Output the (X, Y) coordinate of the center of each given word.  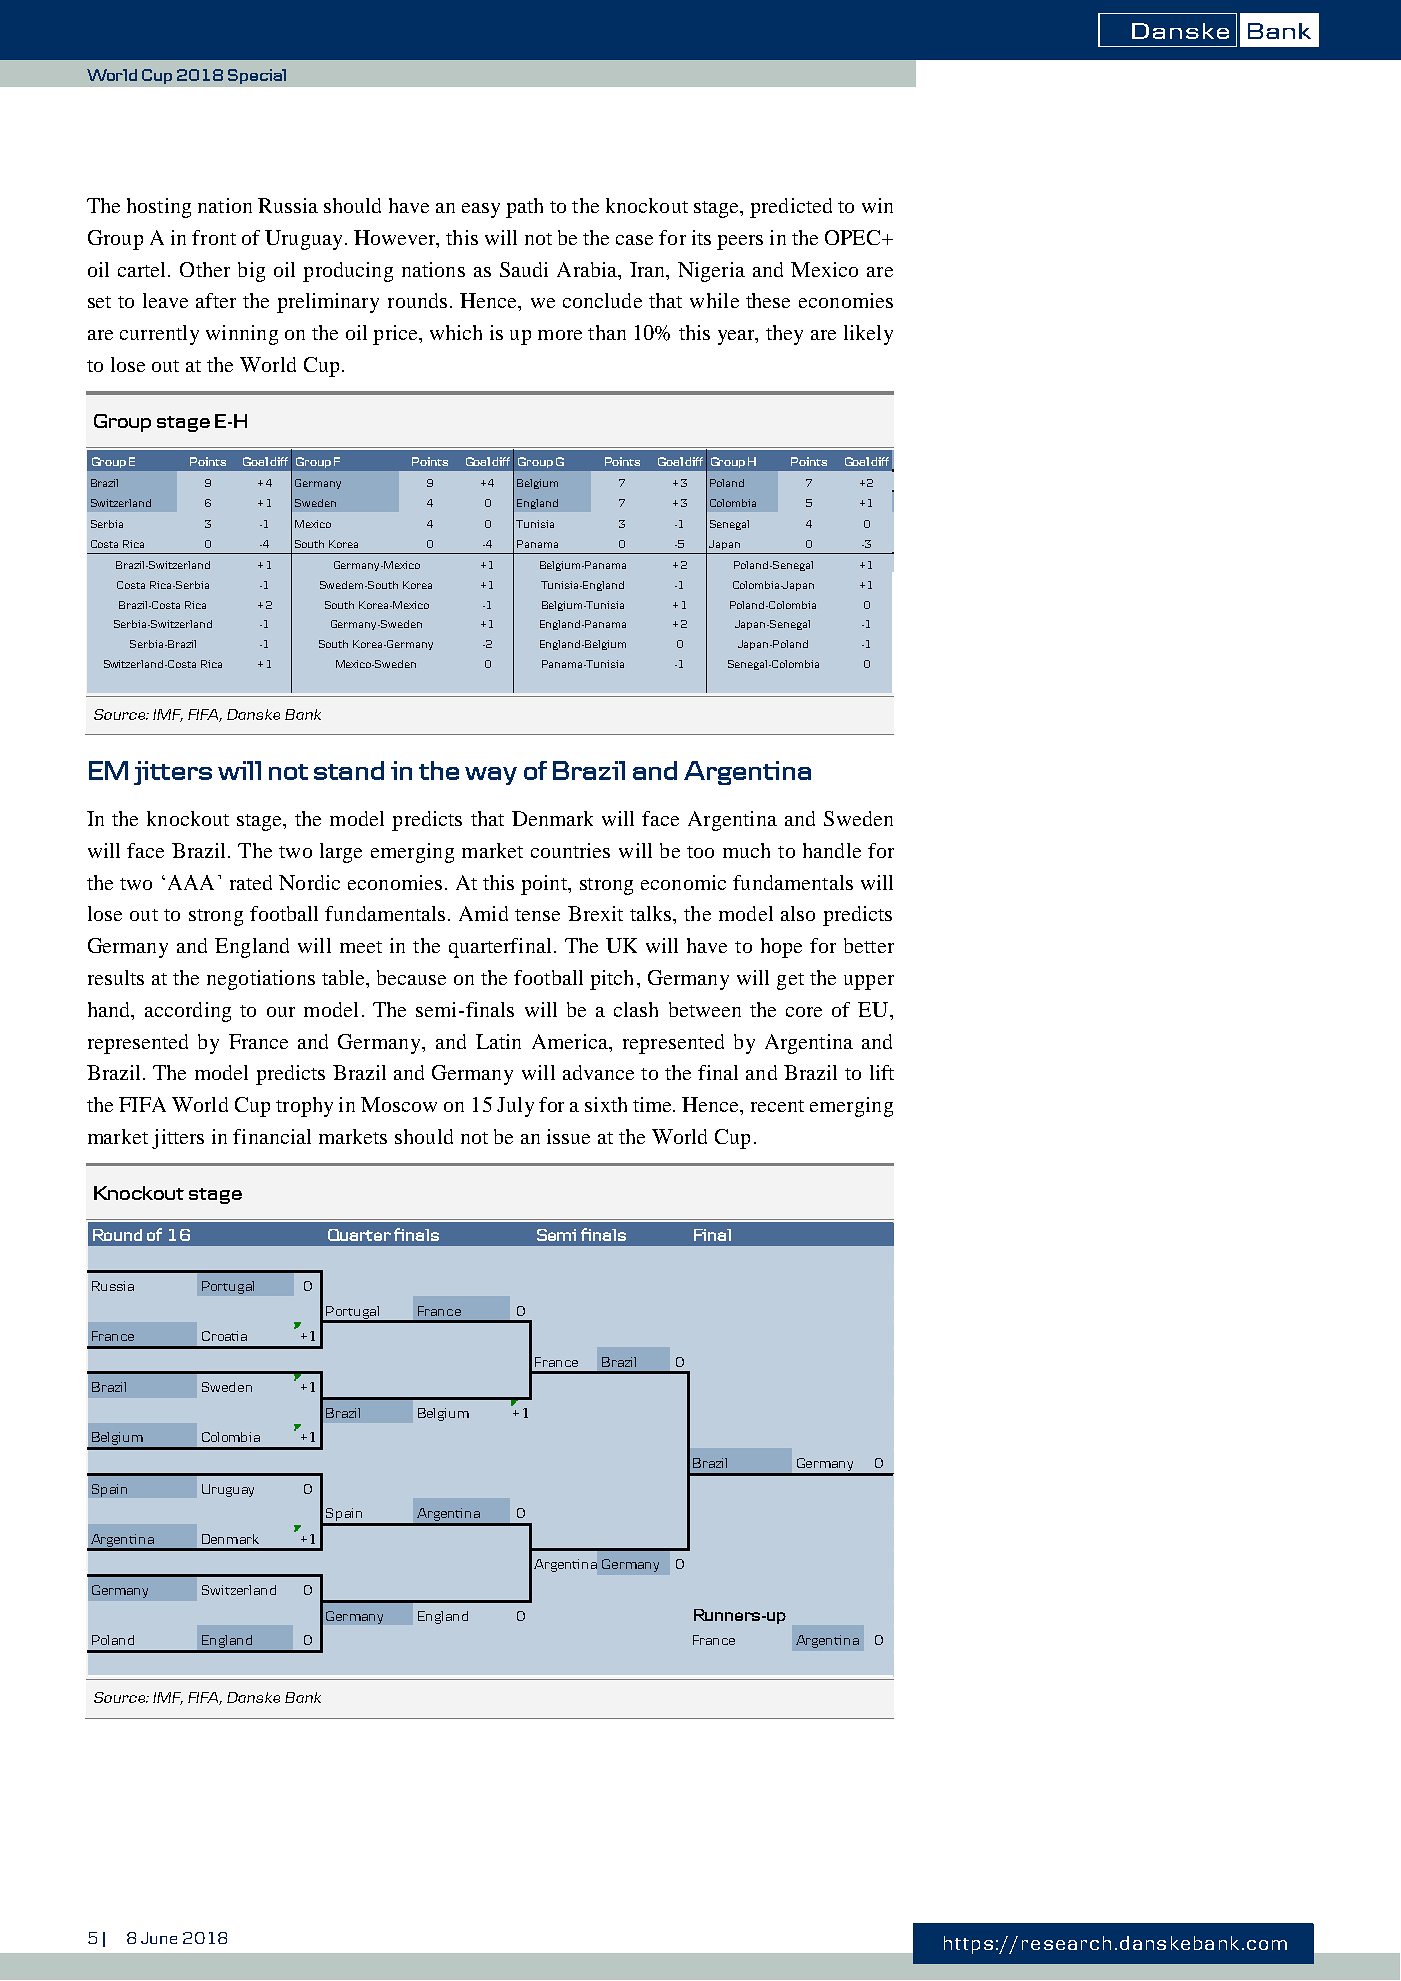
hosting (159, 208)
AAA (191, 882)
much (746, 850)
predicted (791, 208)
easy (481, 210)
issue (568, 1136)
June (159, 1938)
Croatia (224, 1336)
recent (777, 1106)
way (491, 776)
